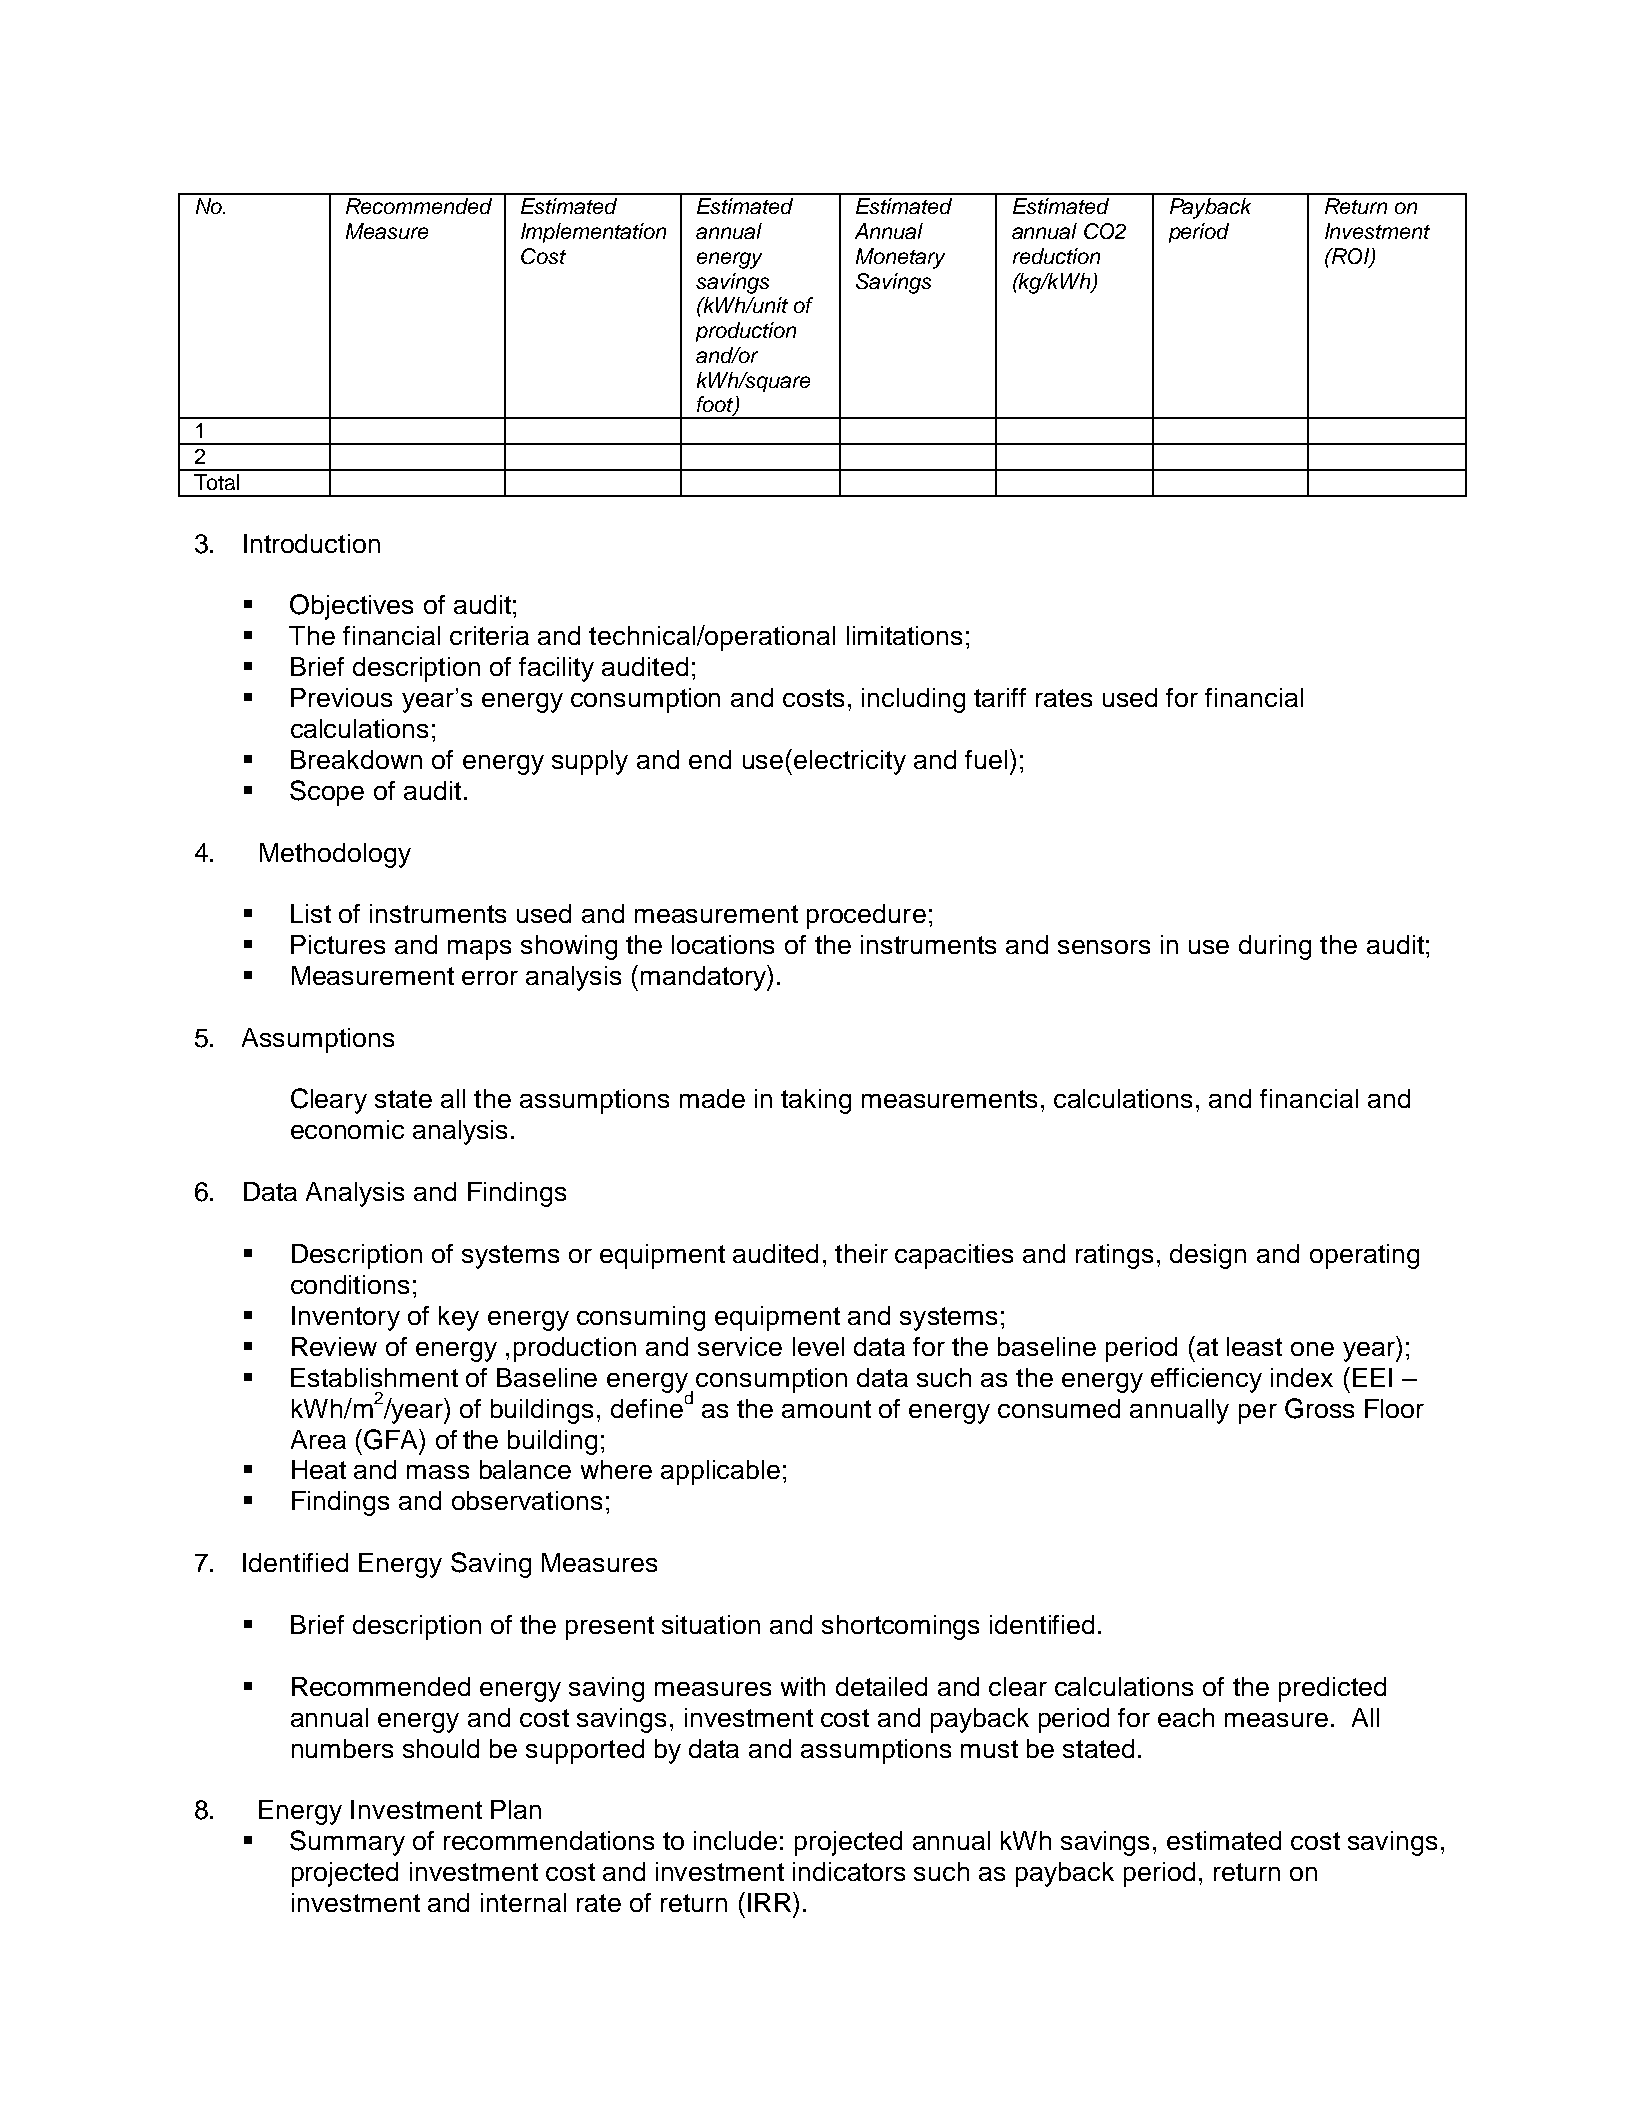 Image resolution: width=1645 pixels, height=2128 pixels. Describe the element at coordinates (900, 258) in the document. I see `Monetary` at that location.
